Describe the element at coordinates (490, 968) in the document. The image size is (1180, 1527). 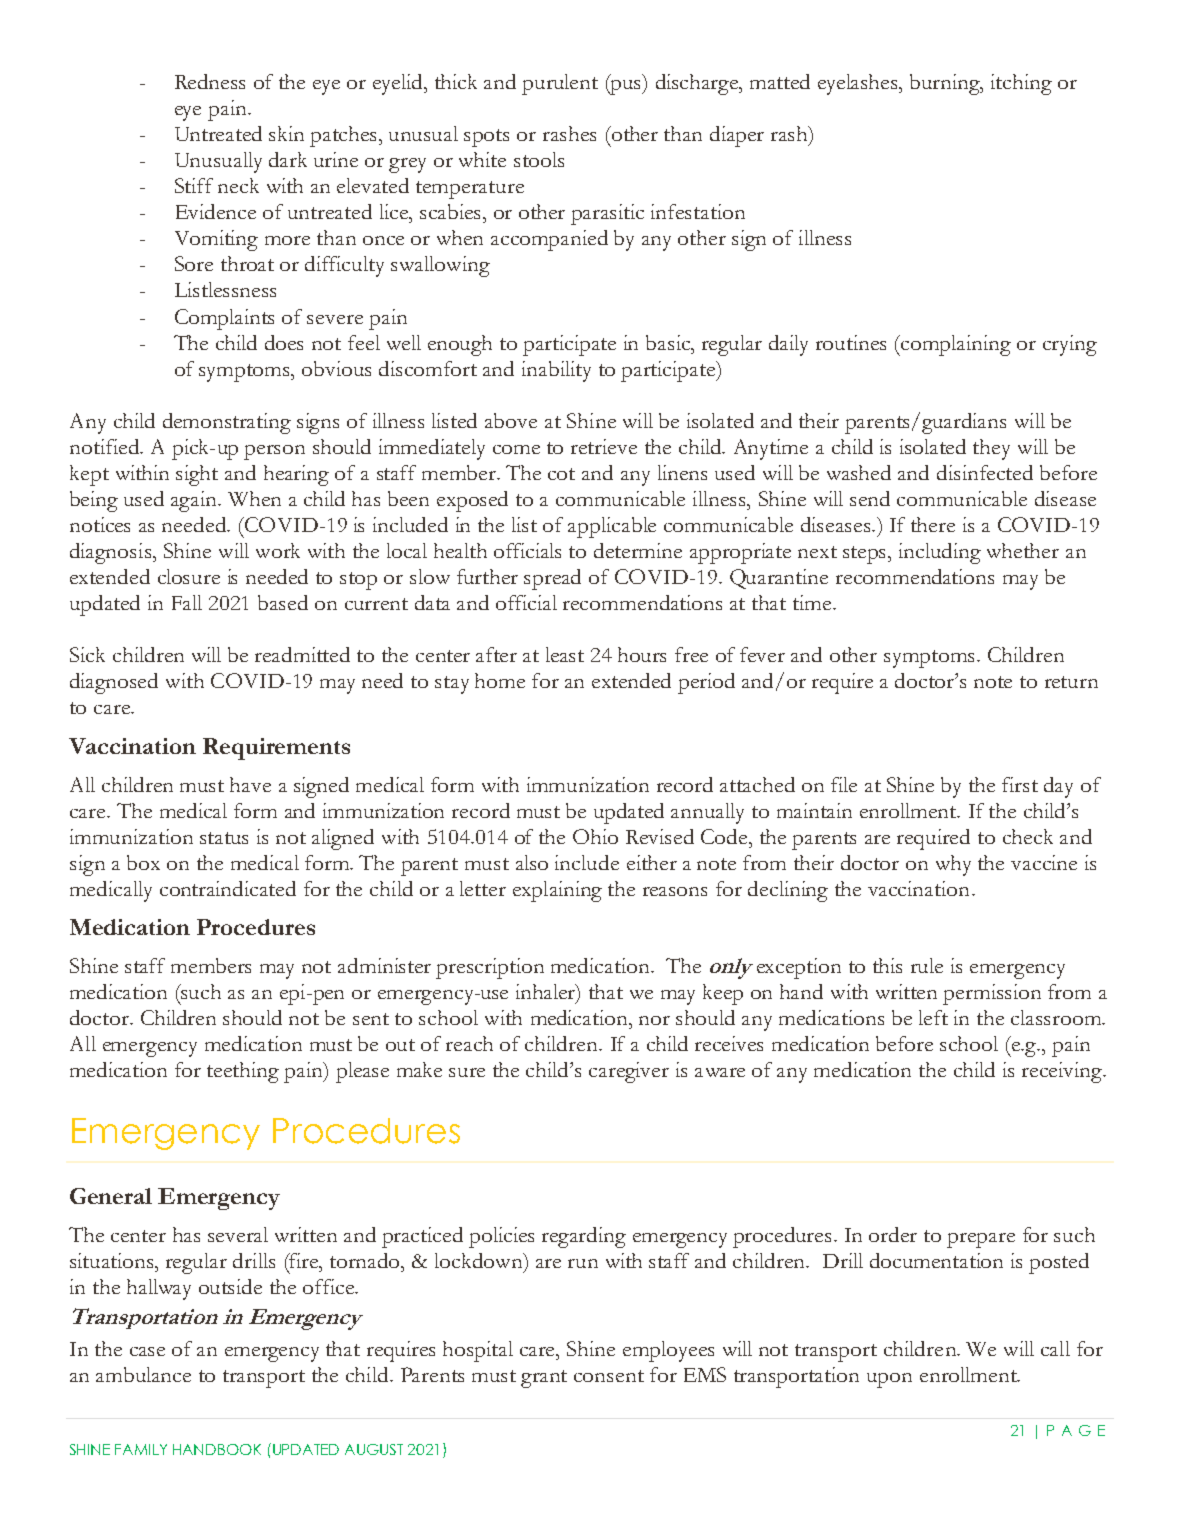
I see `prescription` at that location.
